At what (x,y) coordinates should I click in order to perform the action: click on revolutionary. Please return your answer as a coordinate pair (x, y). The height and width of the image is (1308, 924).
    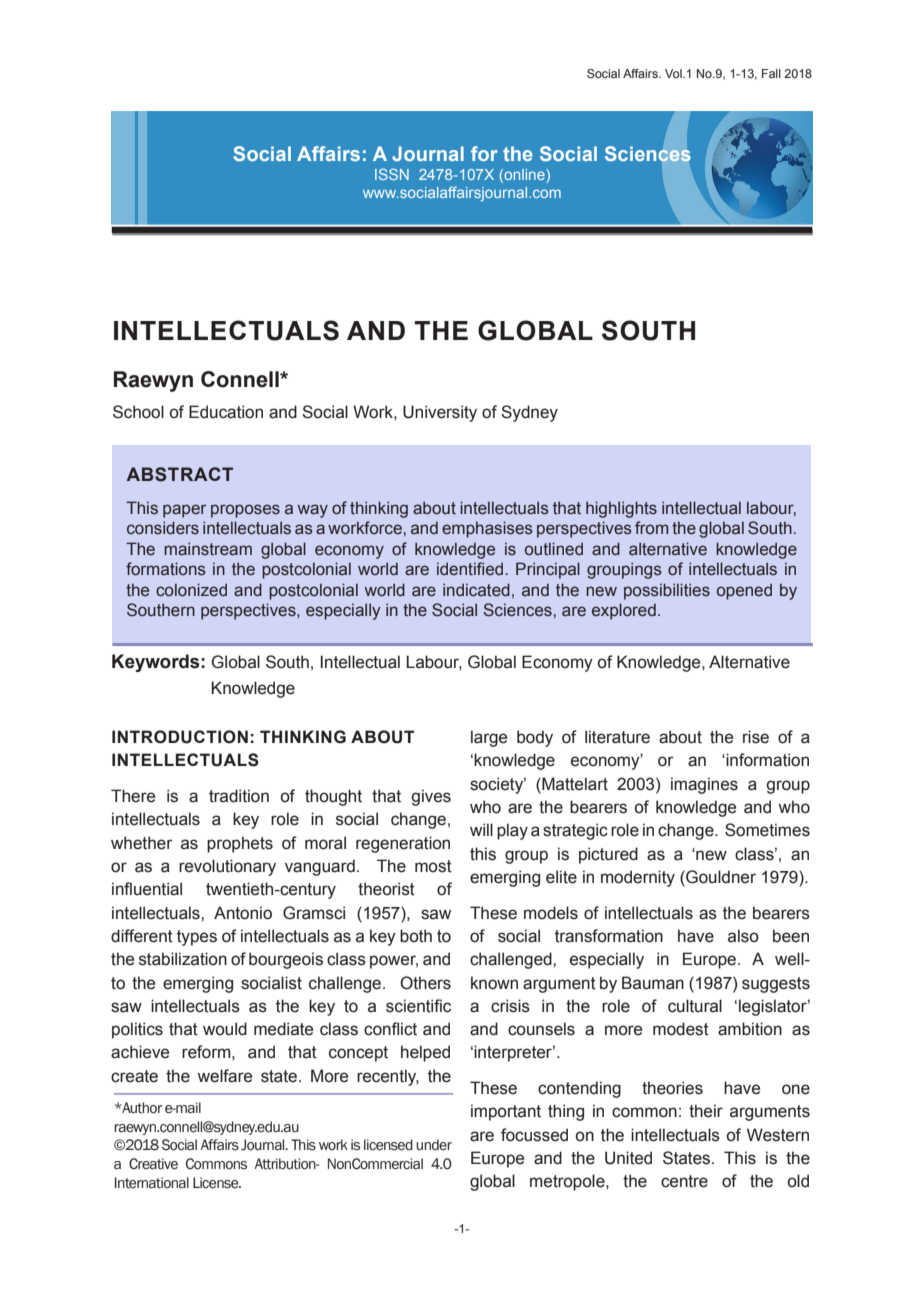
    Looking at the image, I should click on (227, 867).
